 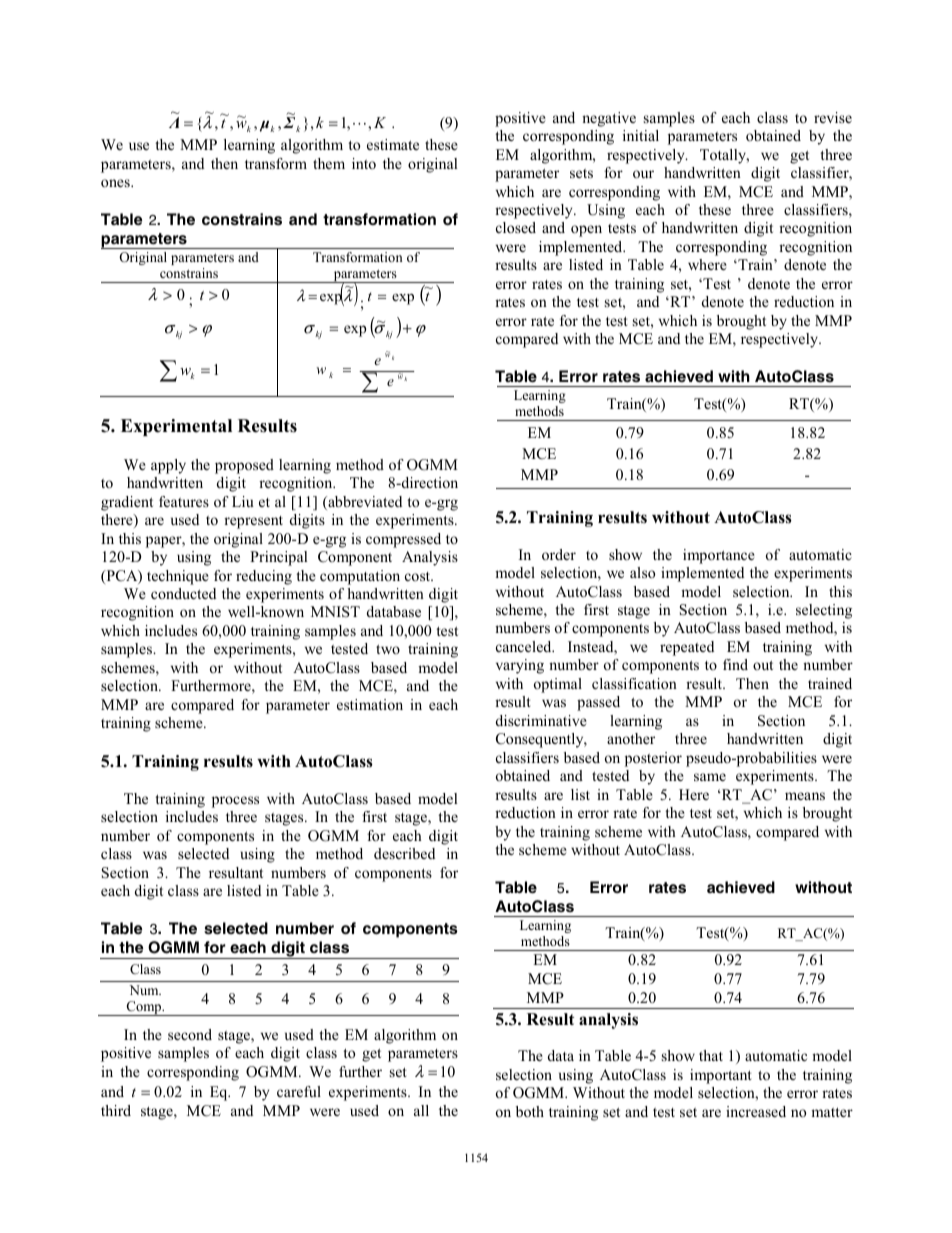 I want to click on canceled, so click(x=525, y=646).
